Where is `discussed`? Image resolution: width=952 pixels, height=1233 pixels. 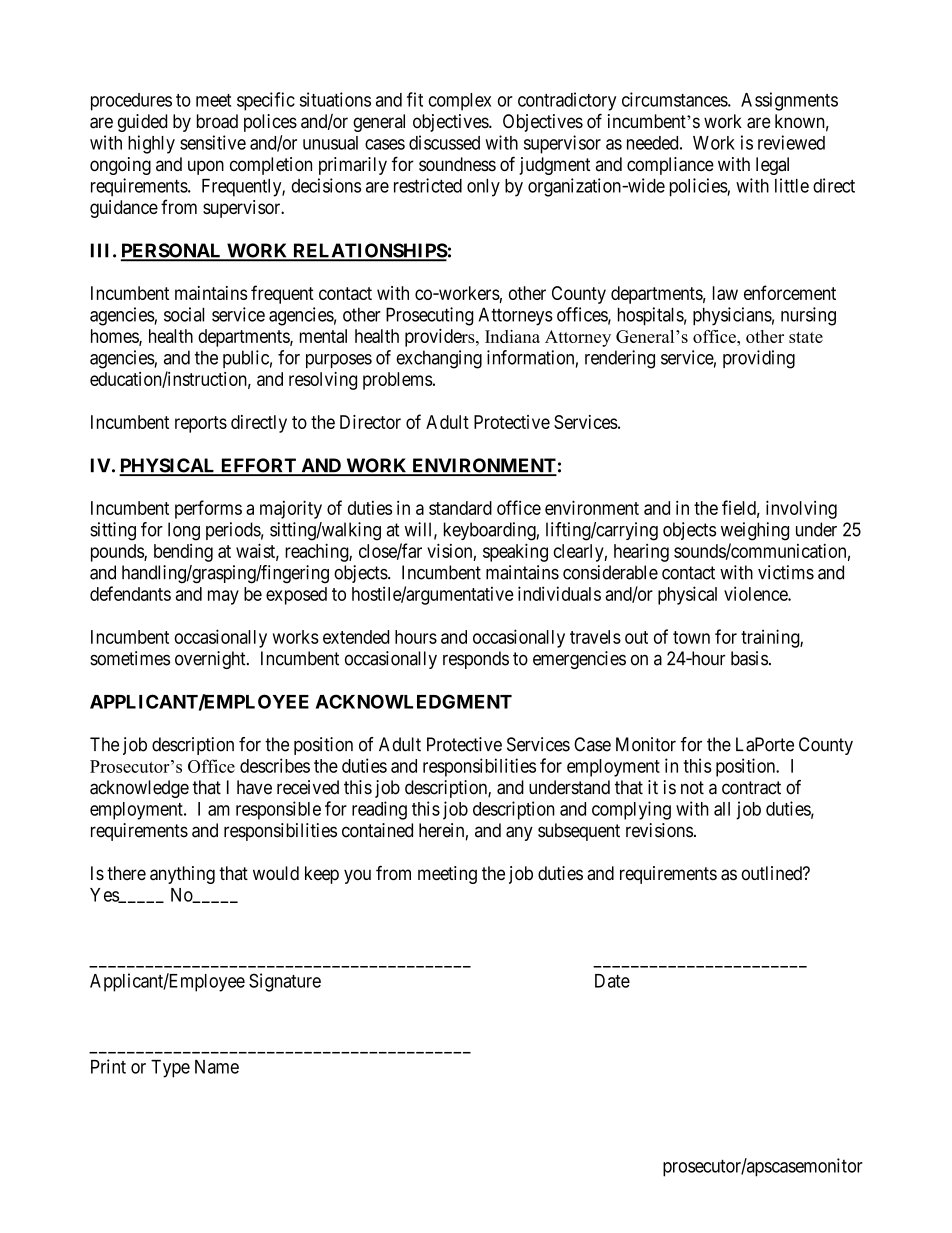
discussed is located at coordinates (444, 142).
